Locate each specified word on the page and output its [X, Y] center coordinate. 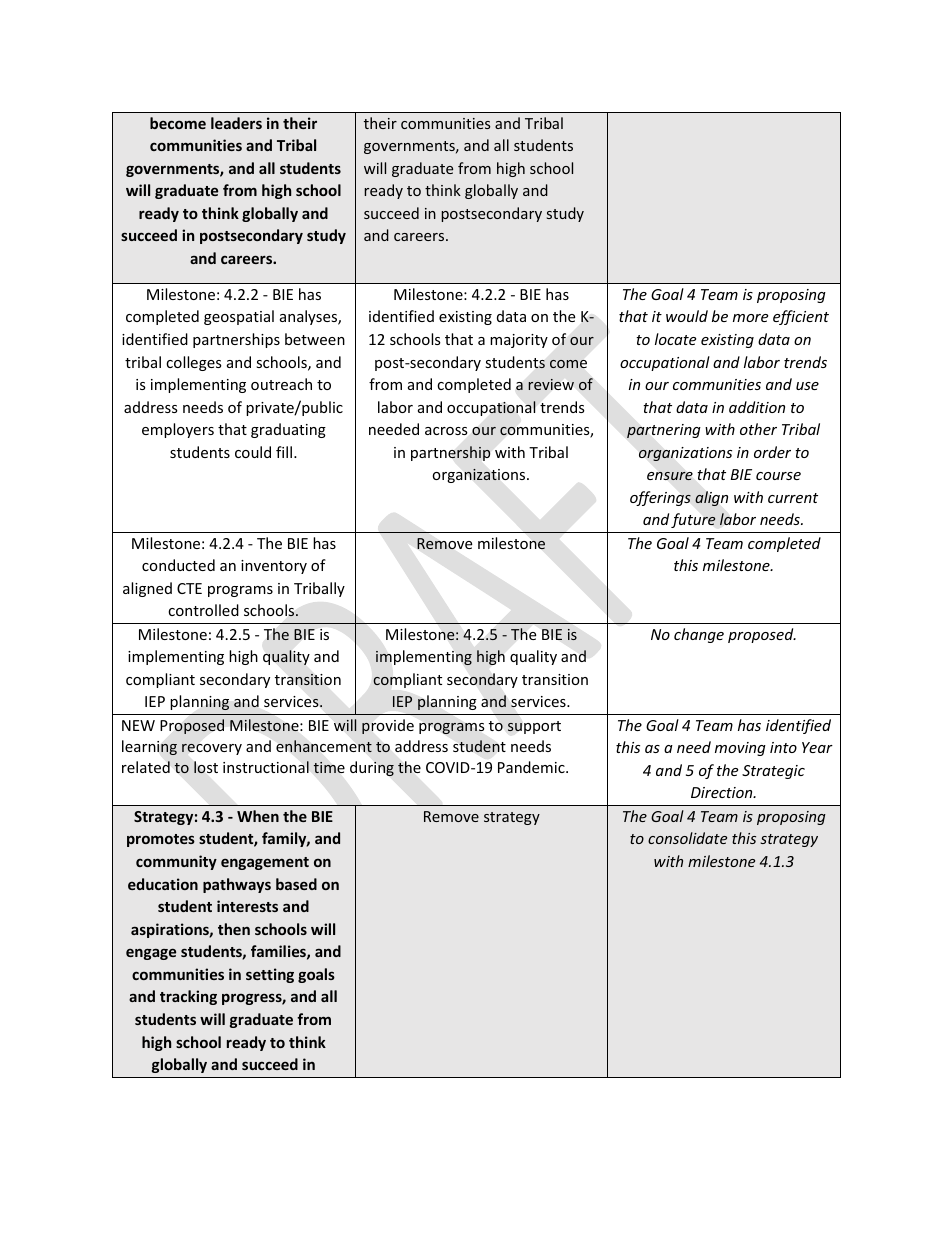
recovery [212, 749]
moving [740, 749]
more [750, 318]
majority [519, 341]
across [446, 431]
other [758, 429]
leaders [236, 123]
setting [270, 975]
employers [178, 430]
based [296, 884]
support [534, 727]
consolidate [687, 838]
